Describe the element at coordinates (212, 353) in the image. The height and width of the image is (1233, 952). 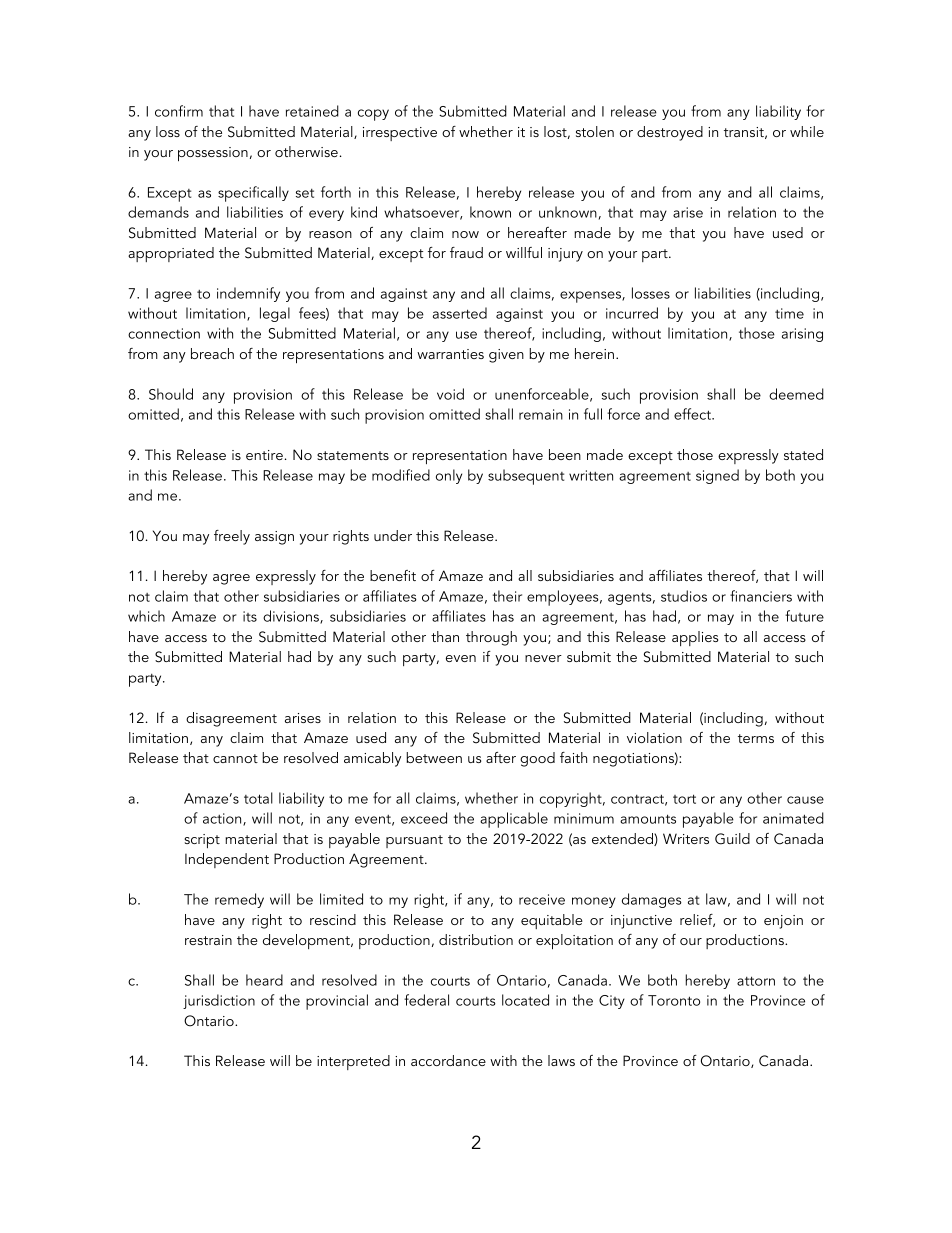
I see `breach` at that location.
